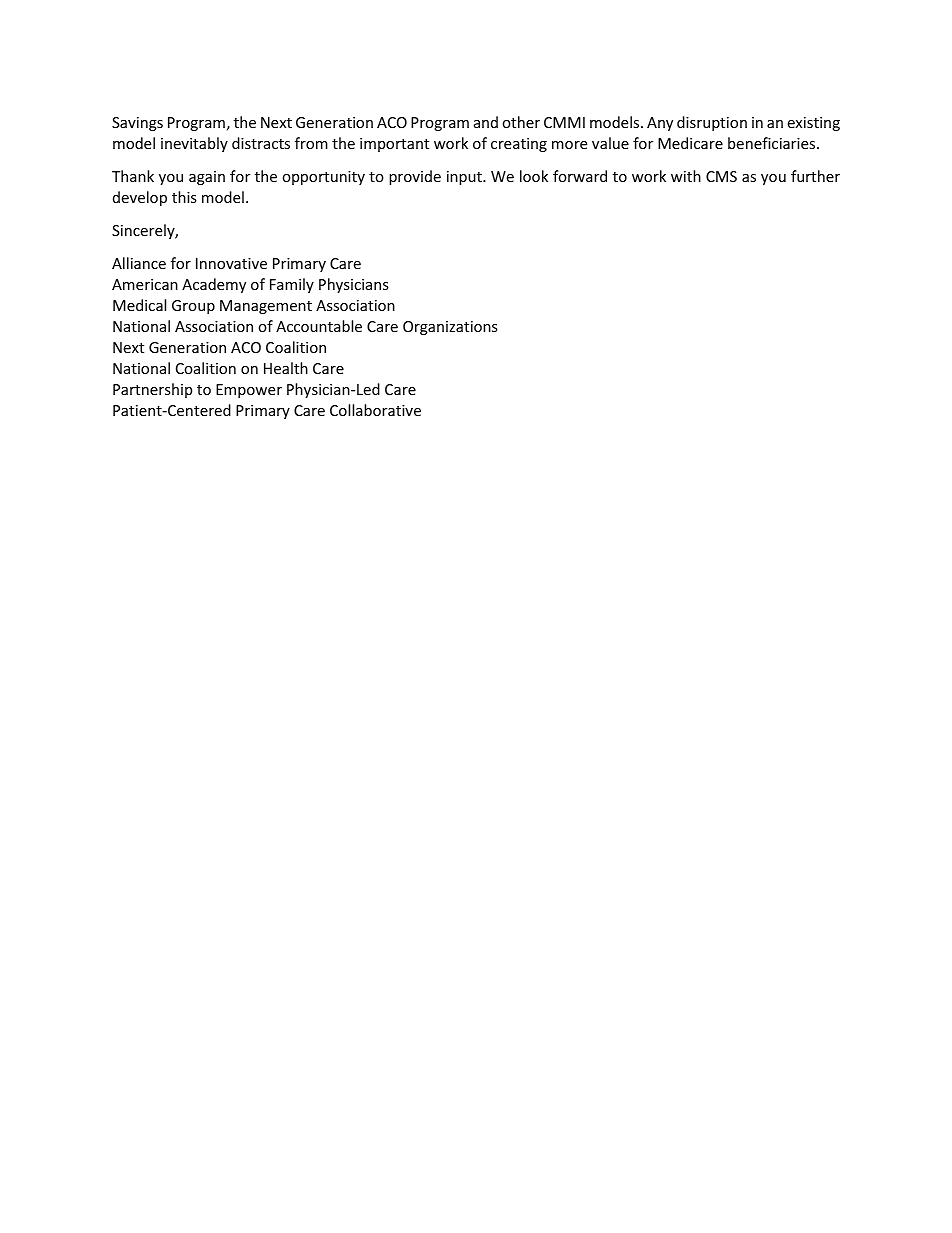 This screenshot has width=952, height=1233. Describe the element at coordinates (286, 368) in the screenshot. I see `Health` at that location.
